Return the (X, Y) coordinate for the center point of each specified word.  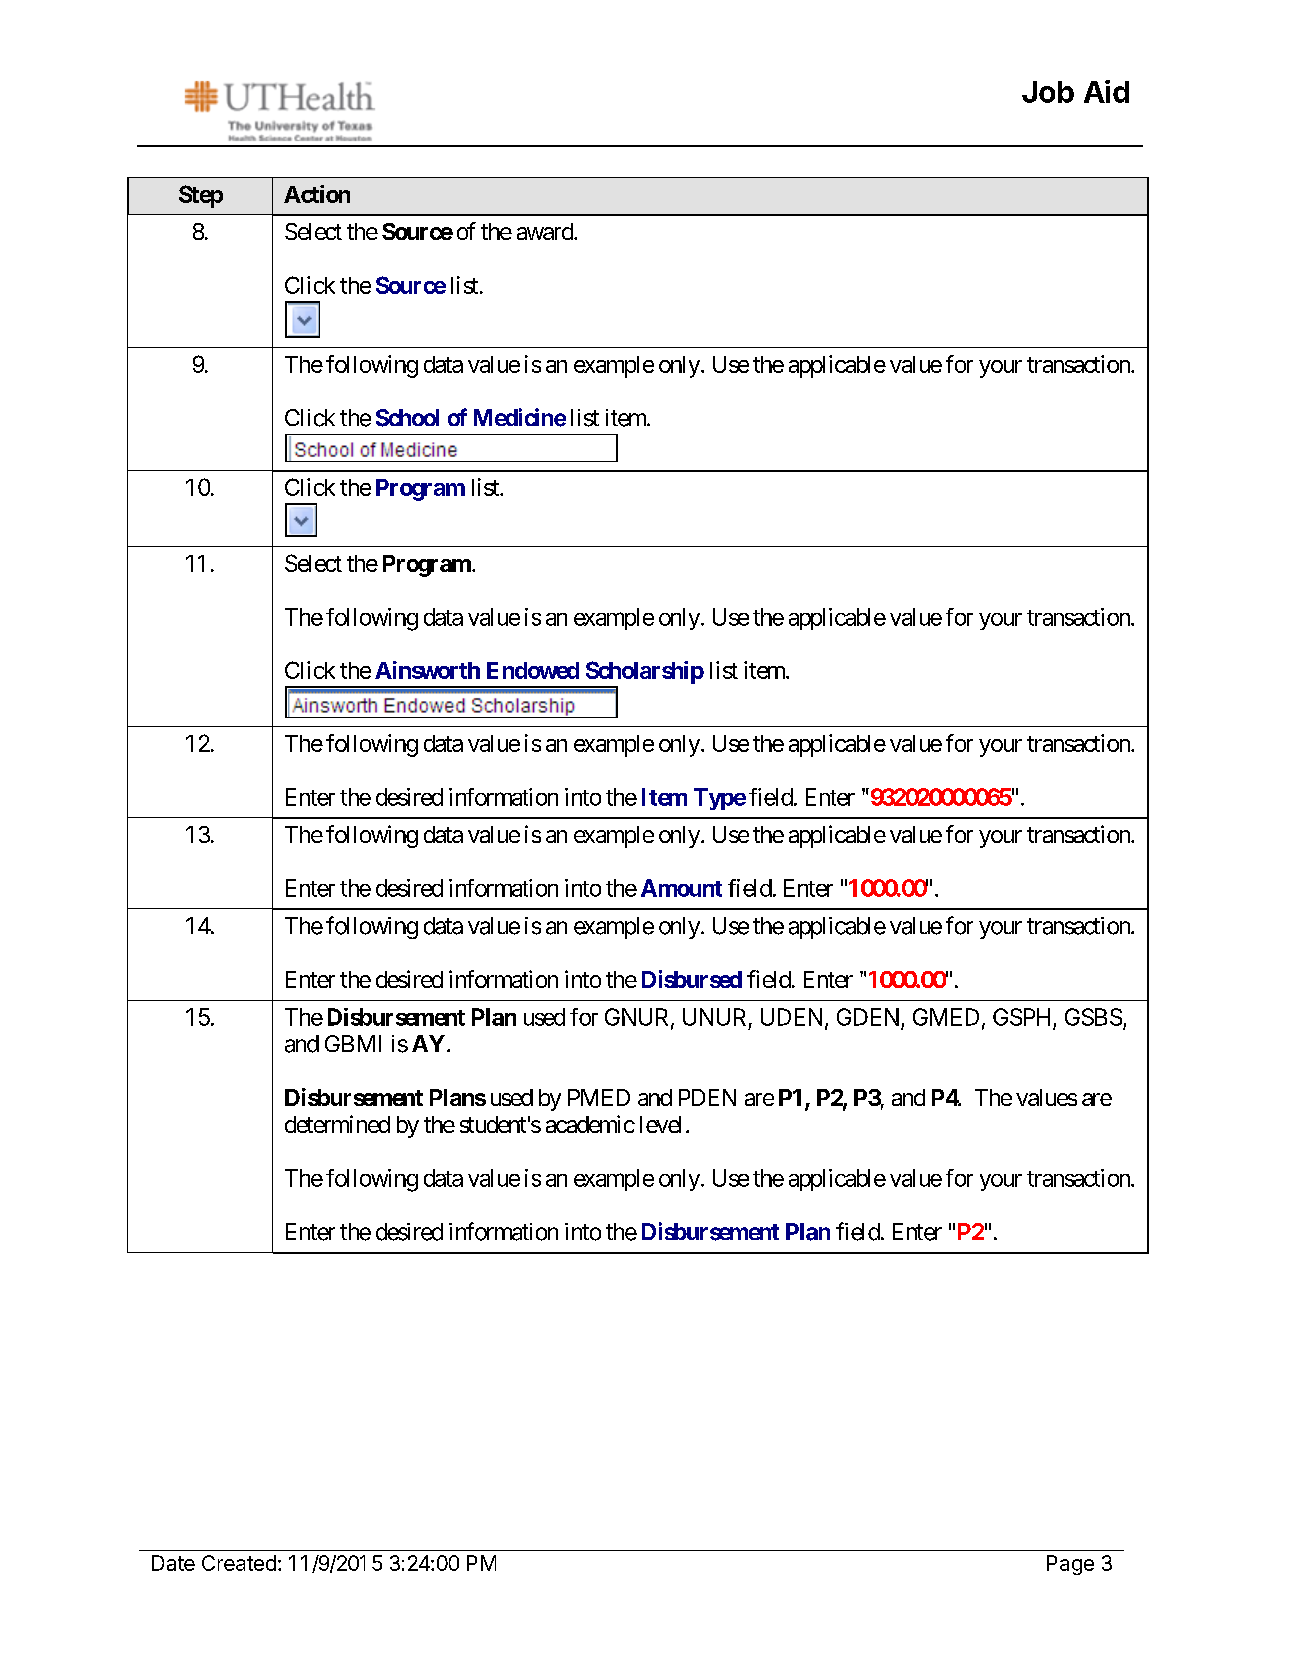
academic (590, 1124)
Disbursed (692, 979)
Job (1048, 92)
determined (337, 1124)
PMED (599, 1097)
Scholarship (645, 672)
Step (201, 196)
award (546, 231)
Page (1070, 1565)
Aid (1106, 91)
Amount (681, 888)
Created (239, 1563)
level (660, 1124)
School (407, 418)
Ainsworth (427, 670)
